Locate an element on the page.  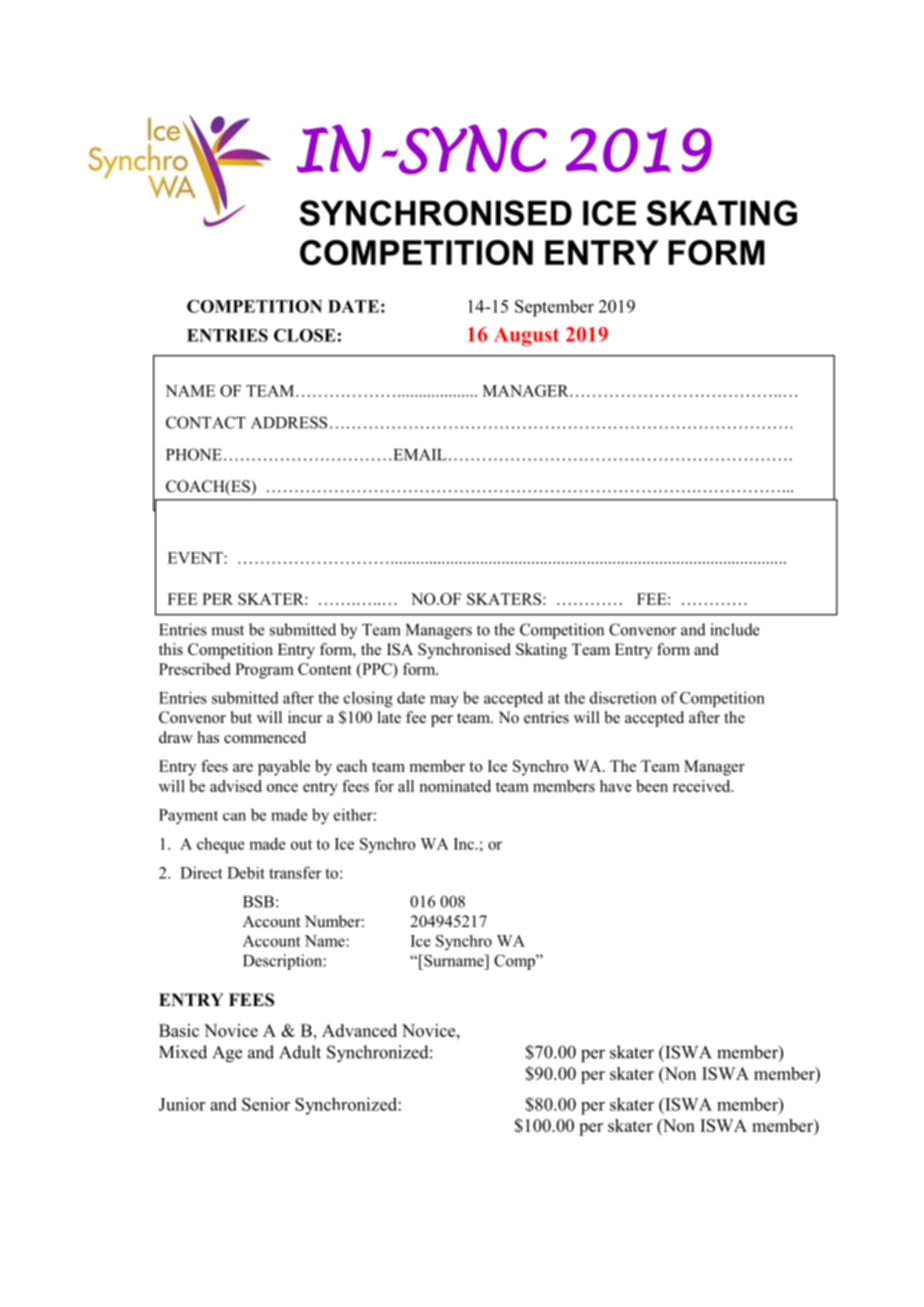
Adult is located at coordinates (300, 1052).
